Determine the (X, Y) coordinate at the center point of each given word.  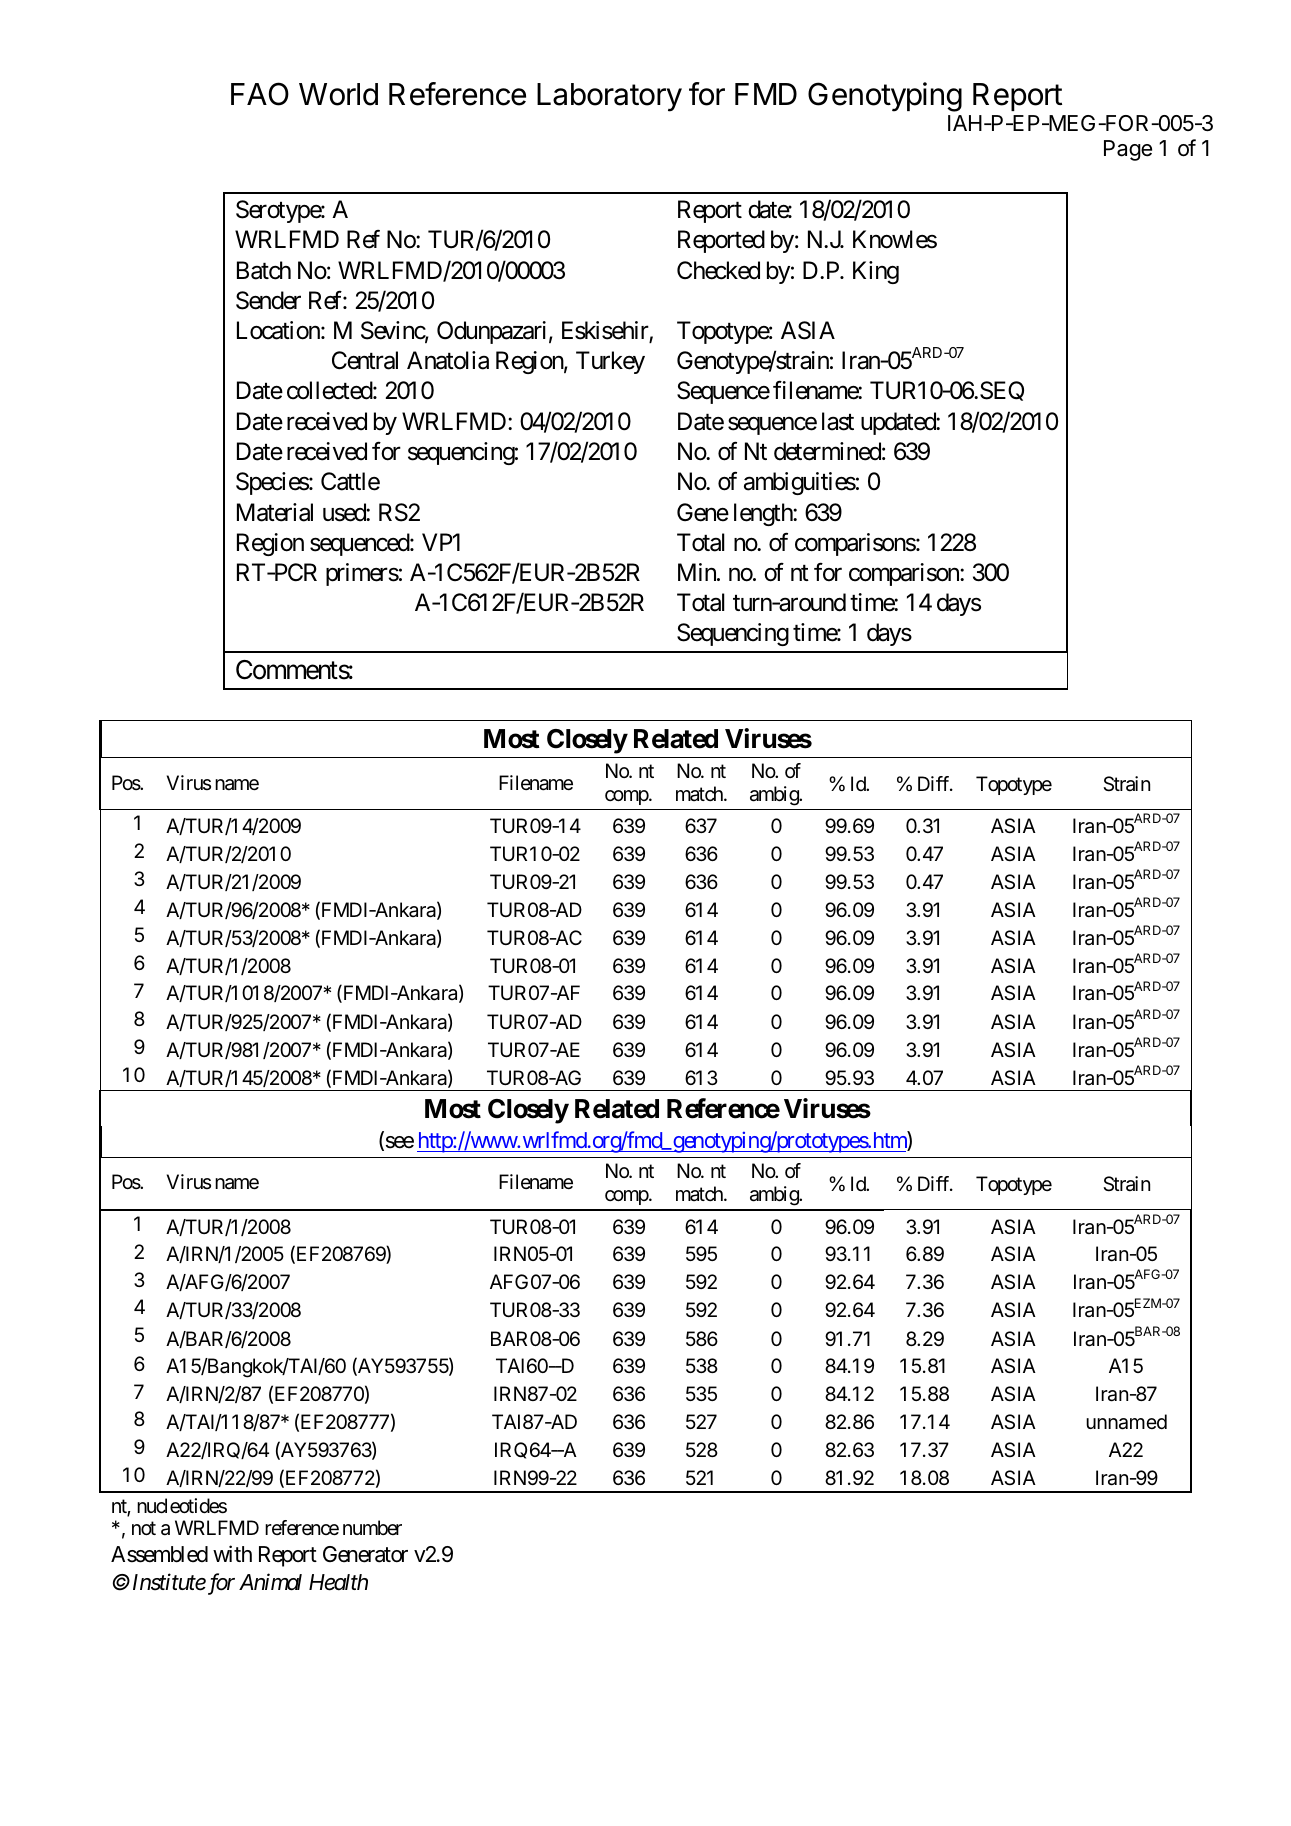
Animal (270, 1582)
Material (275, 512)
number (372, 1527)
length (764, 514)
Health (338, 1582)
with (232, 1553)
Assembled (159, 1554)
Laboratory (609, 97)
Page (1128, 150)
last (838, 421)
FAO (260, 94)
